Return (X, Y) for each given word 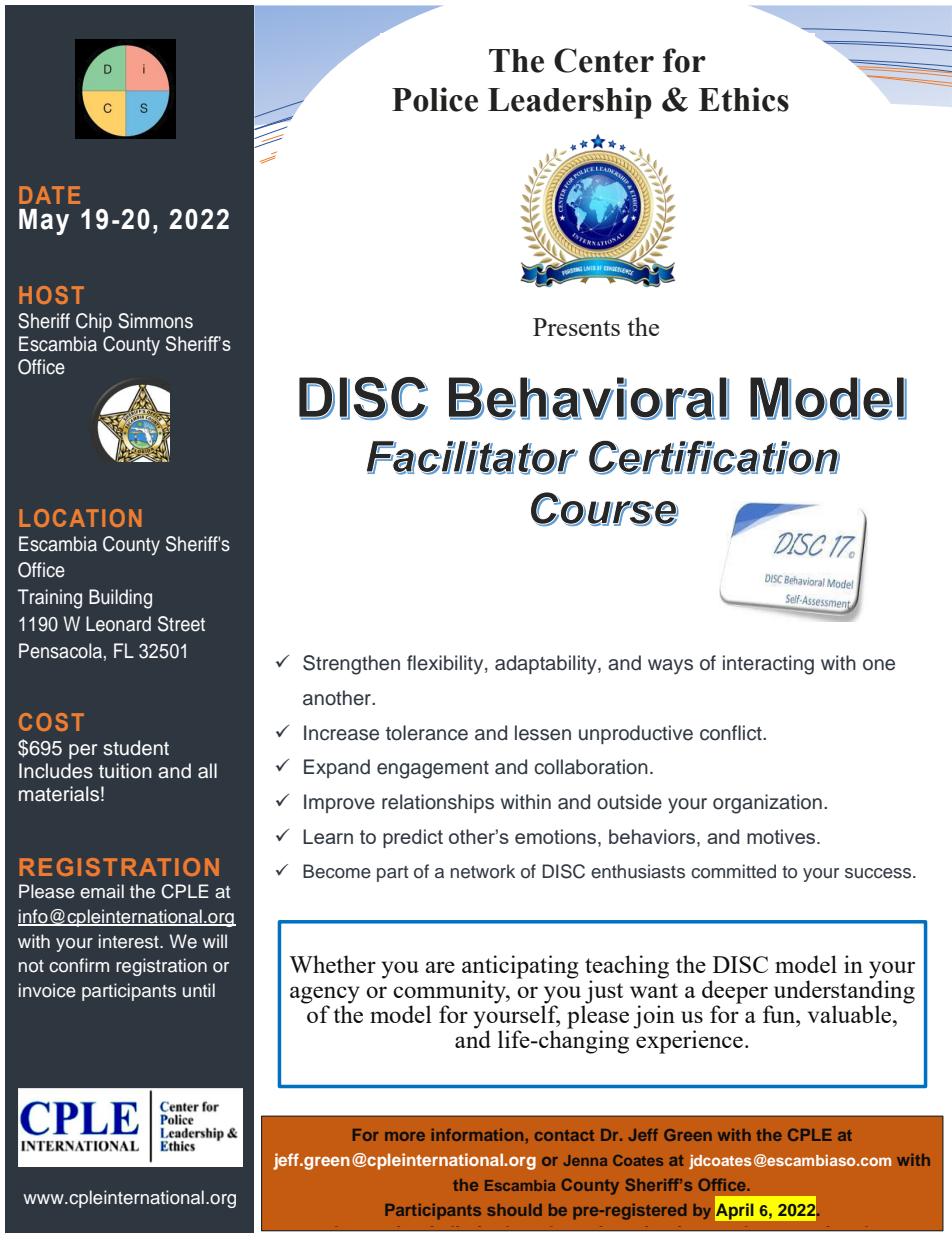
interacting (768, 665)
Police (435, 99)
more (405, 1136)
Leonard (118, 624)
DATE (49, 195)
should (515, 1210)
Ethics (744, 99)
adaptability (547, 665)
